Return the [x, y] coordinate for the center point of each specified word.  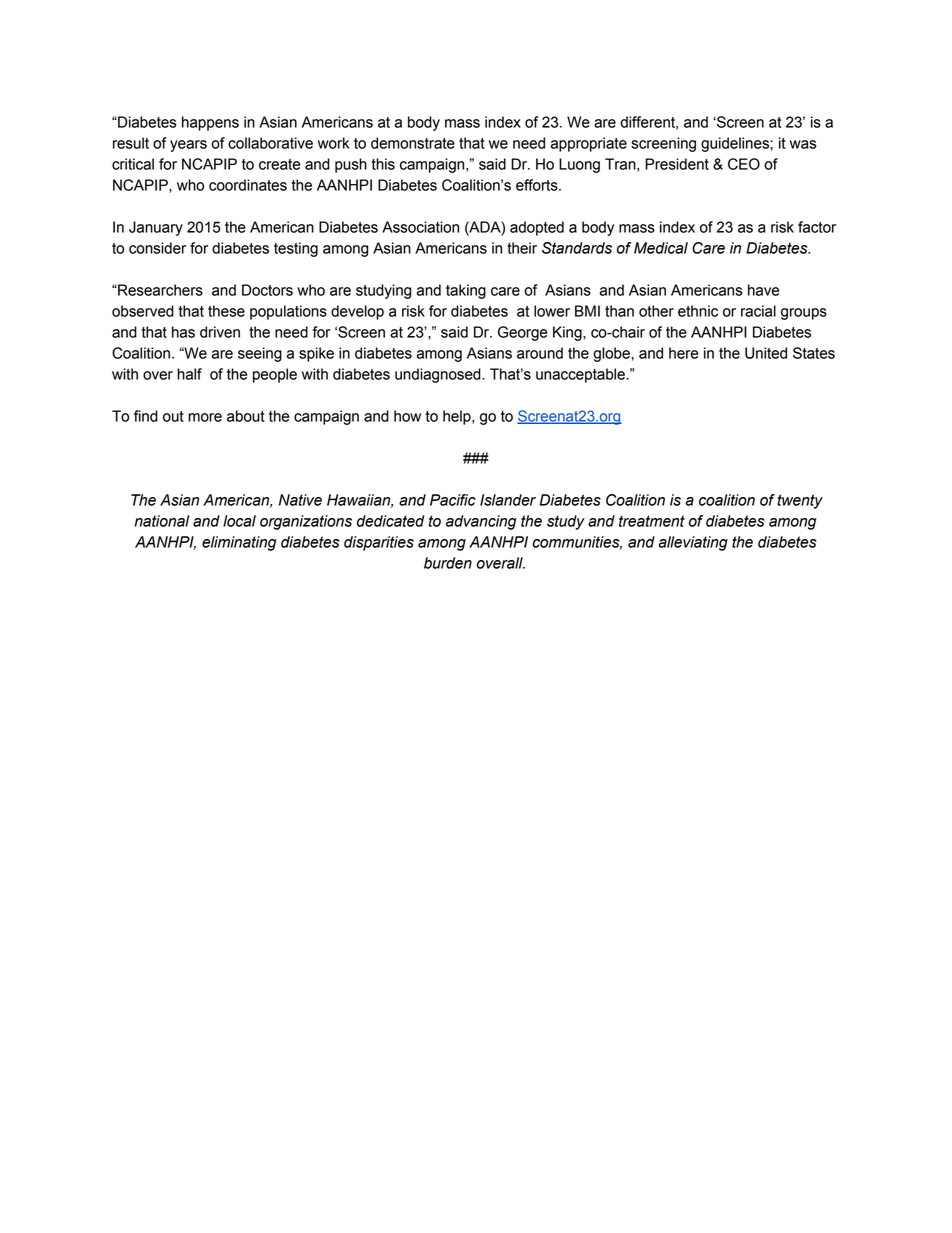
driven [220, 332]
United [766, 353]
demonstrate [413, 143]
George [522, 333]
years [188, 146]
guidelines [736, 144]
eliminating [239, 543]
